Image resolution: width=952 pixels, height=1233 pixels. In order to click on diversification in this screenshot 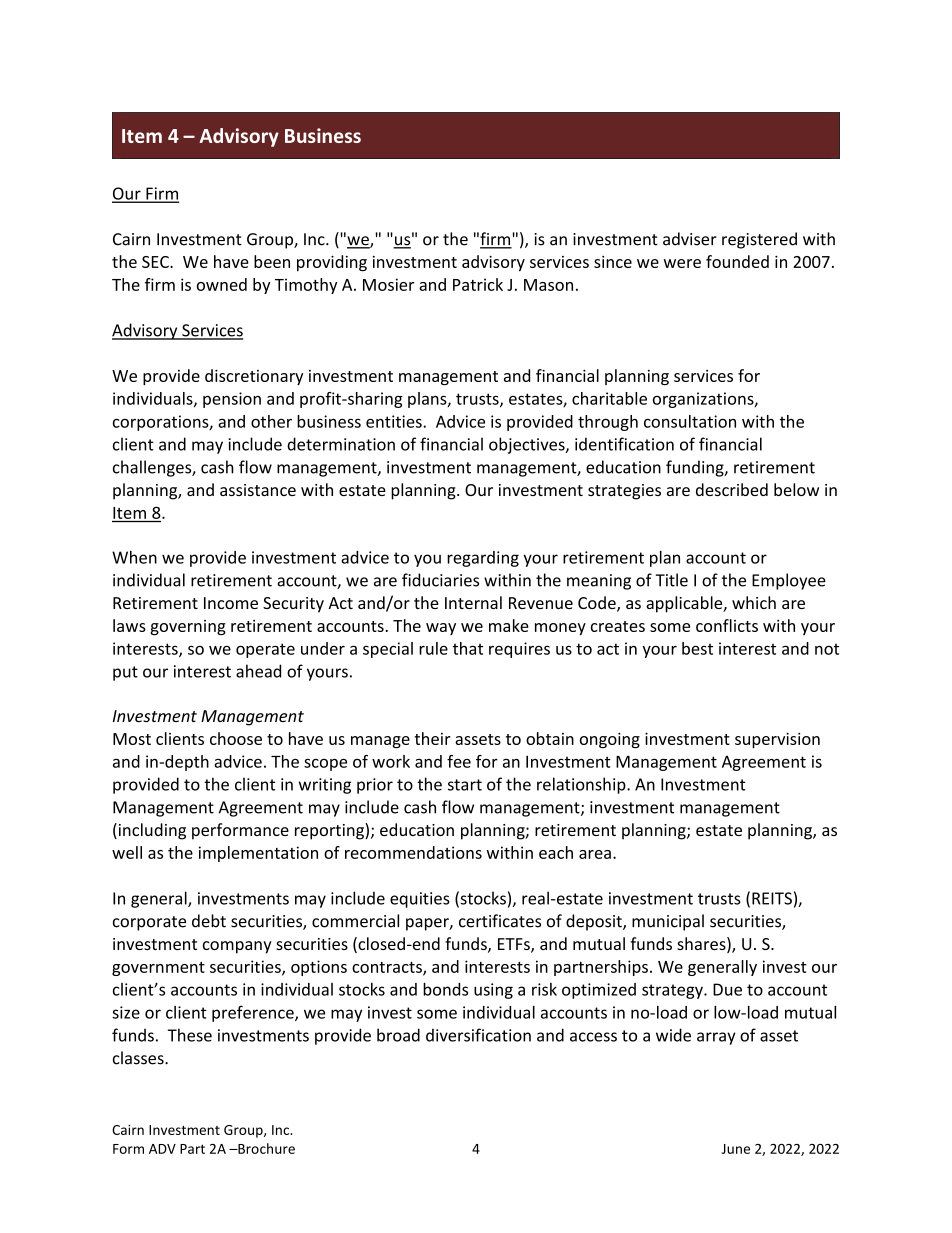, I will do `click(478, 1035)`.
